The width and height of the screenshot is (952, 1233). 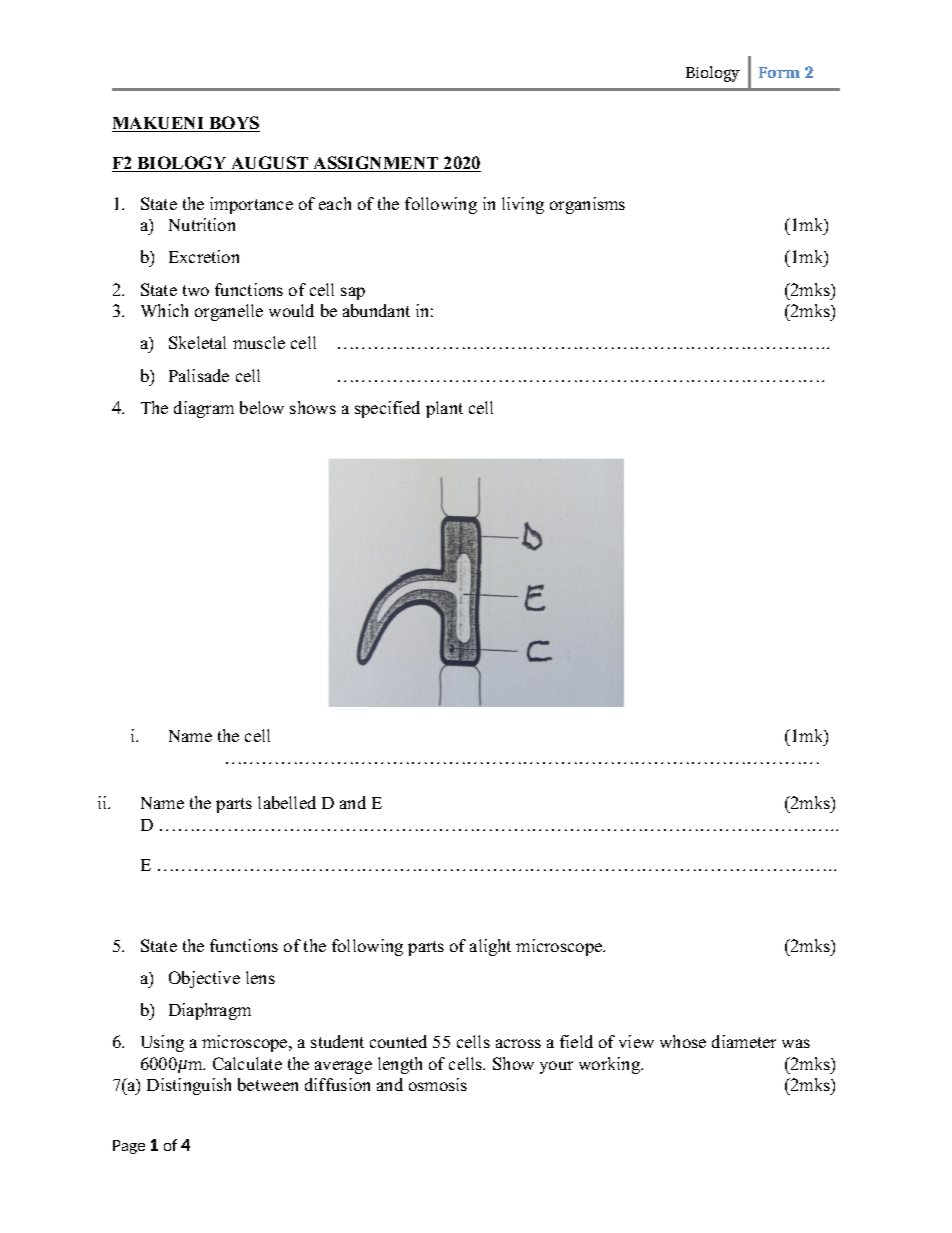 What do you see at coordinates (189, 1086) in the screenshot?
I see `Distinguish` at bounding box center [189, 1086].
